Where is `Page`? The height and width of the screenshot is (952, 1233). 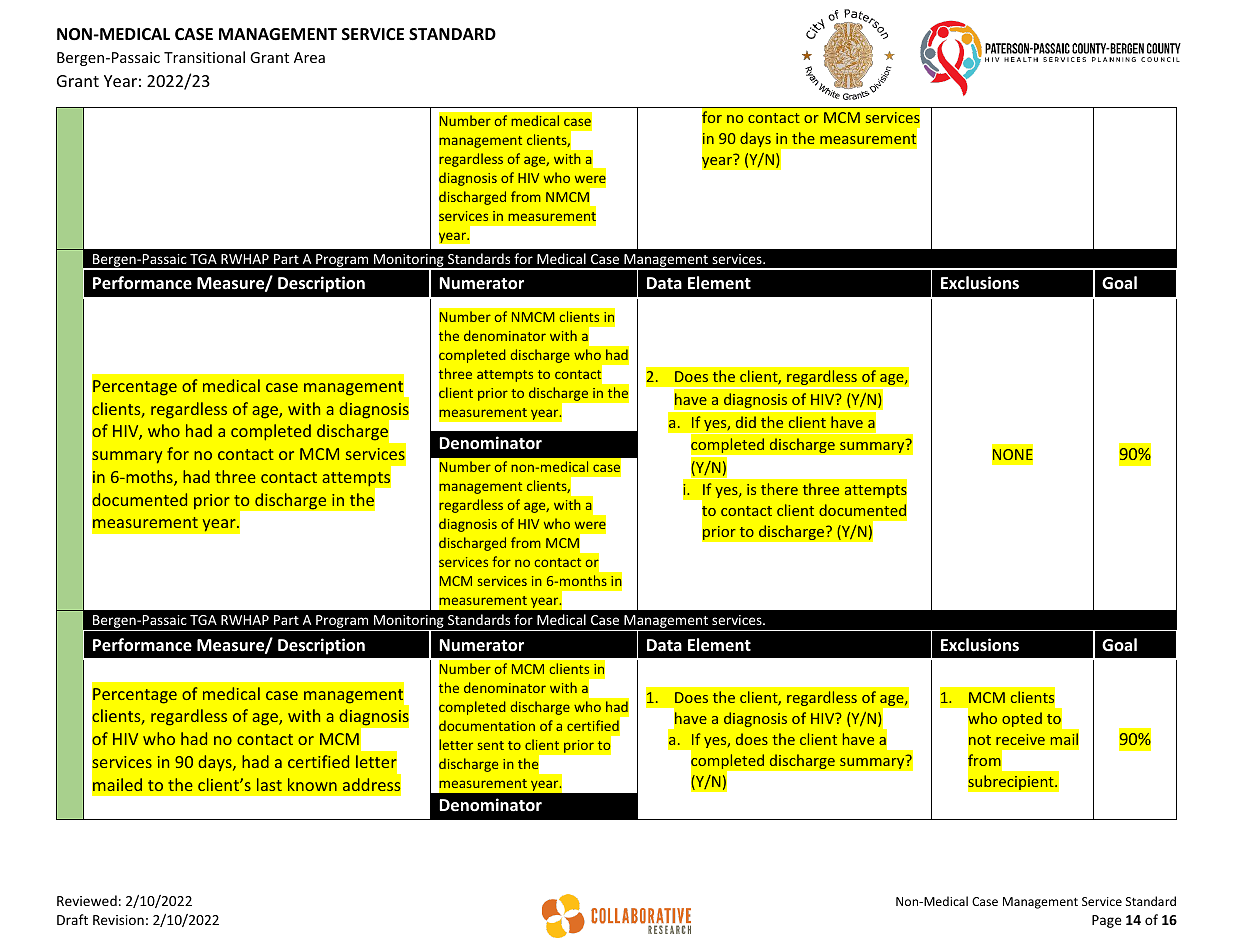 Page is located at coordinates (1107, 921).
